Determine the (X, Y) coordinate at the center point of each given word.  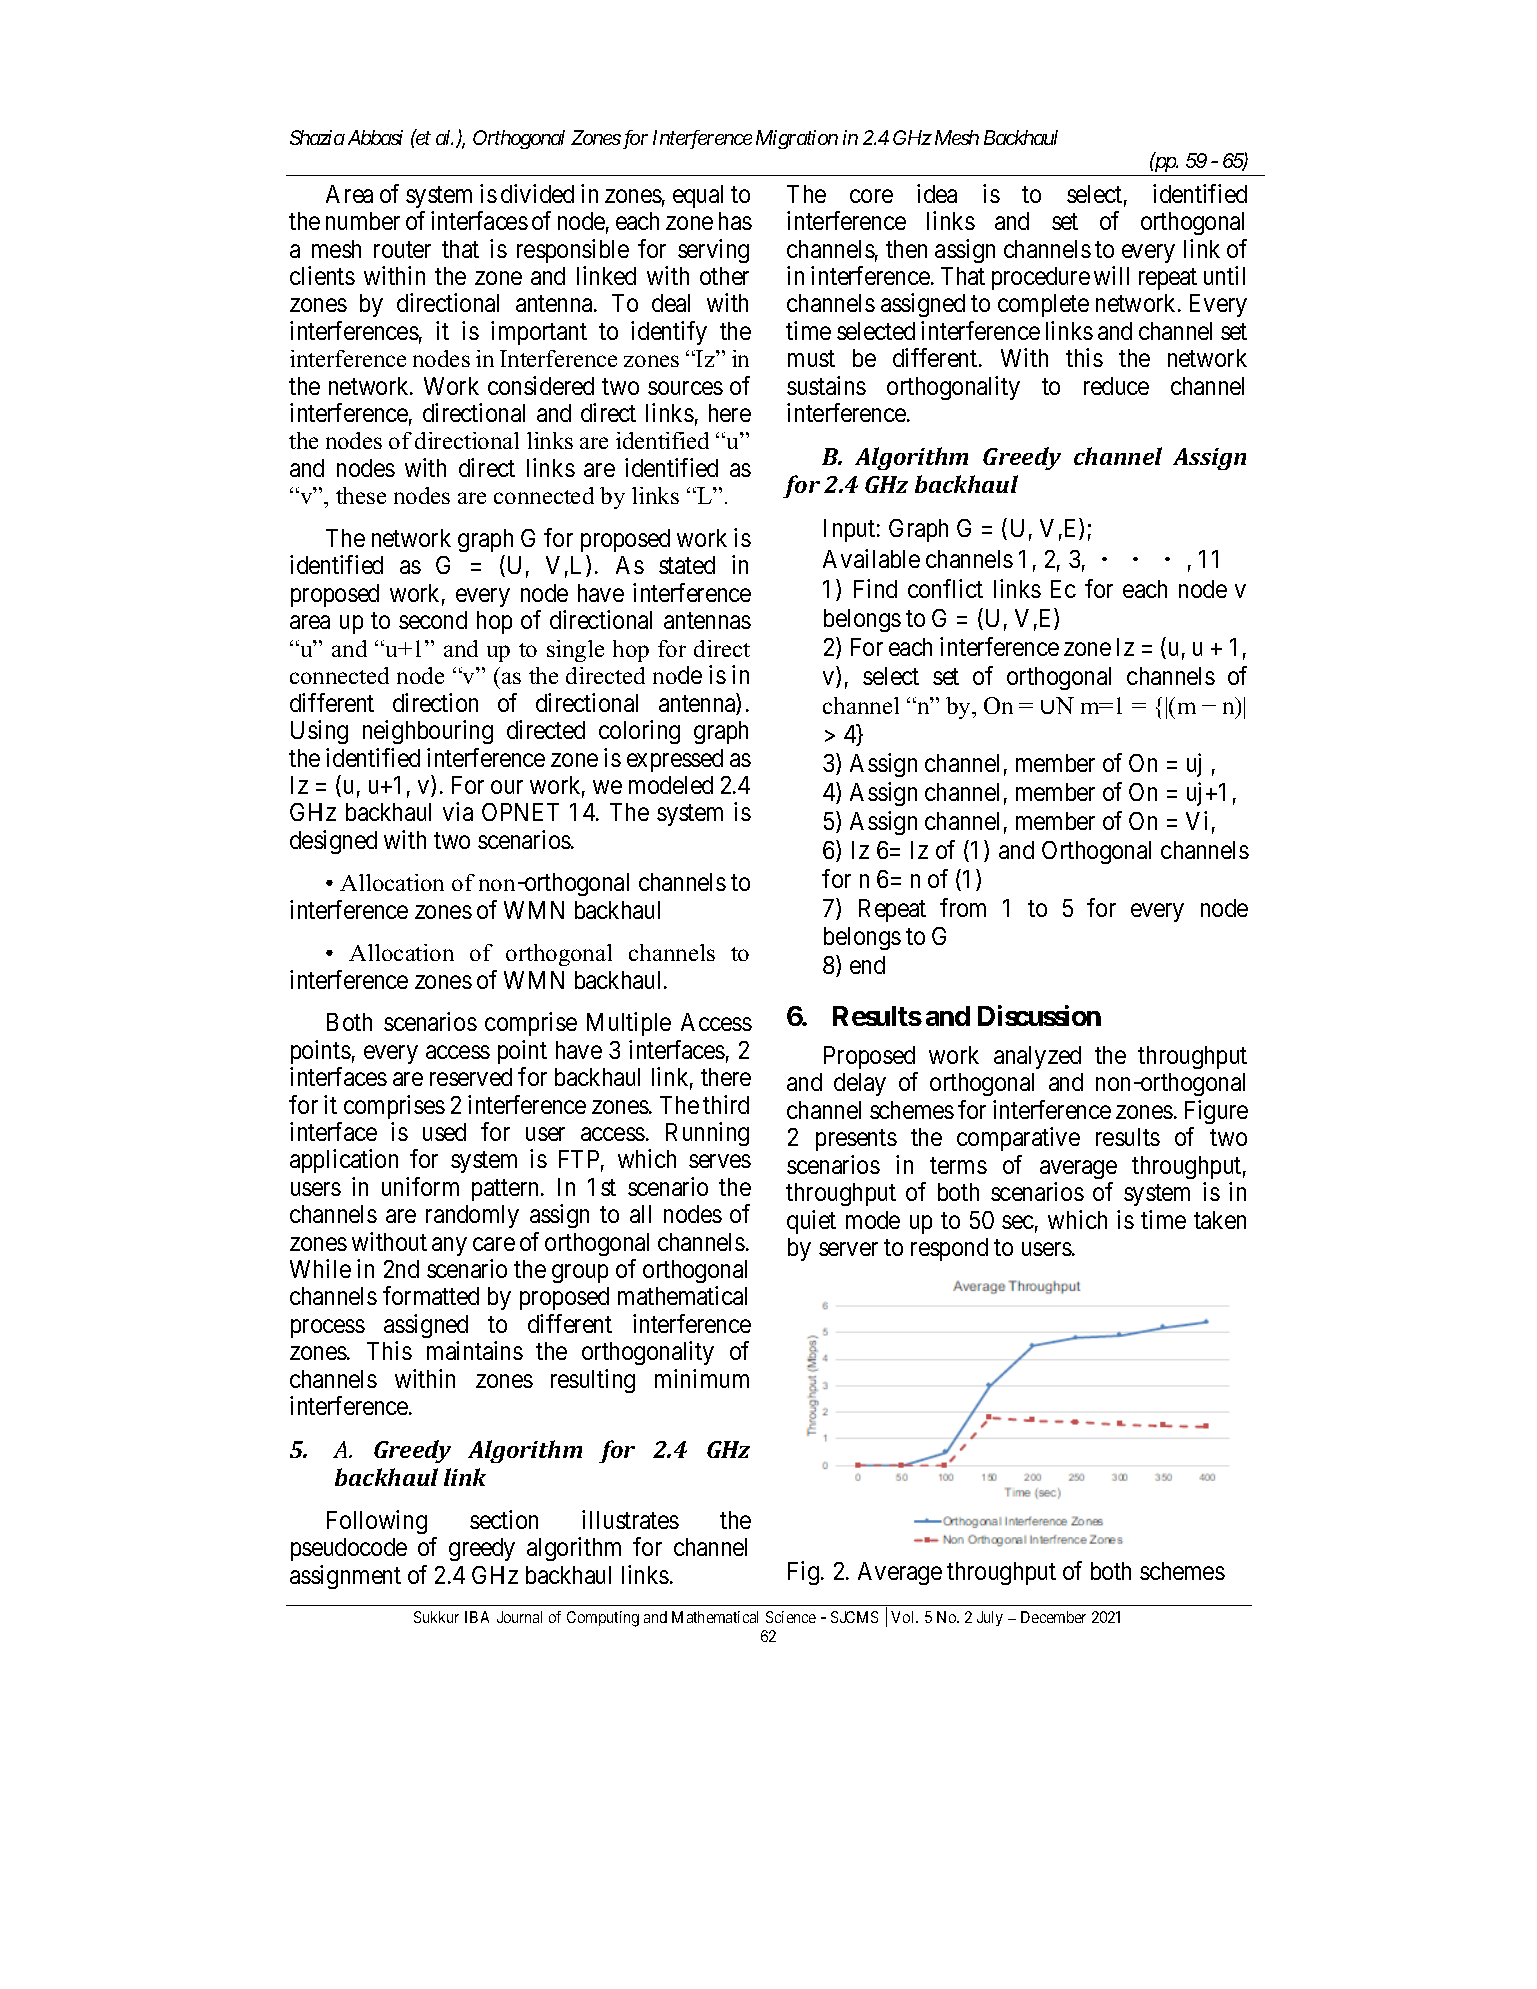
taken (1220, 1220)
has (735, 221)
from (963, 907)
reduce (1116, 386)
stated (687, 565)
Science (791, 1617)
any (449, 1246)
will (1111, 275)
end (867, 965)
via (458, 811)
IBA (477, 1617)
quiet (811, 1222)
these (361, 495)
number (363, 221)
